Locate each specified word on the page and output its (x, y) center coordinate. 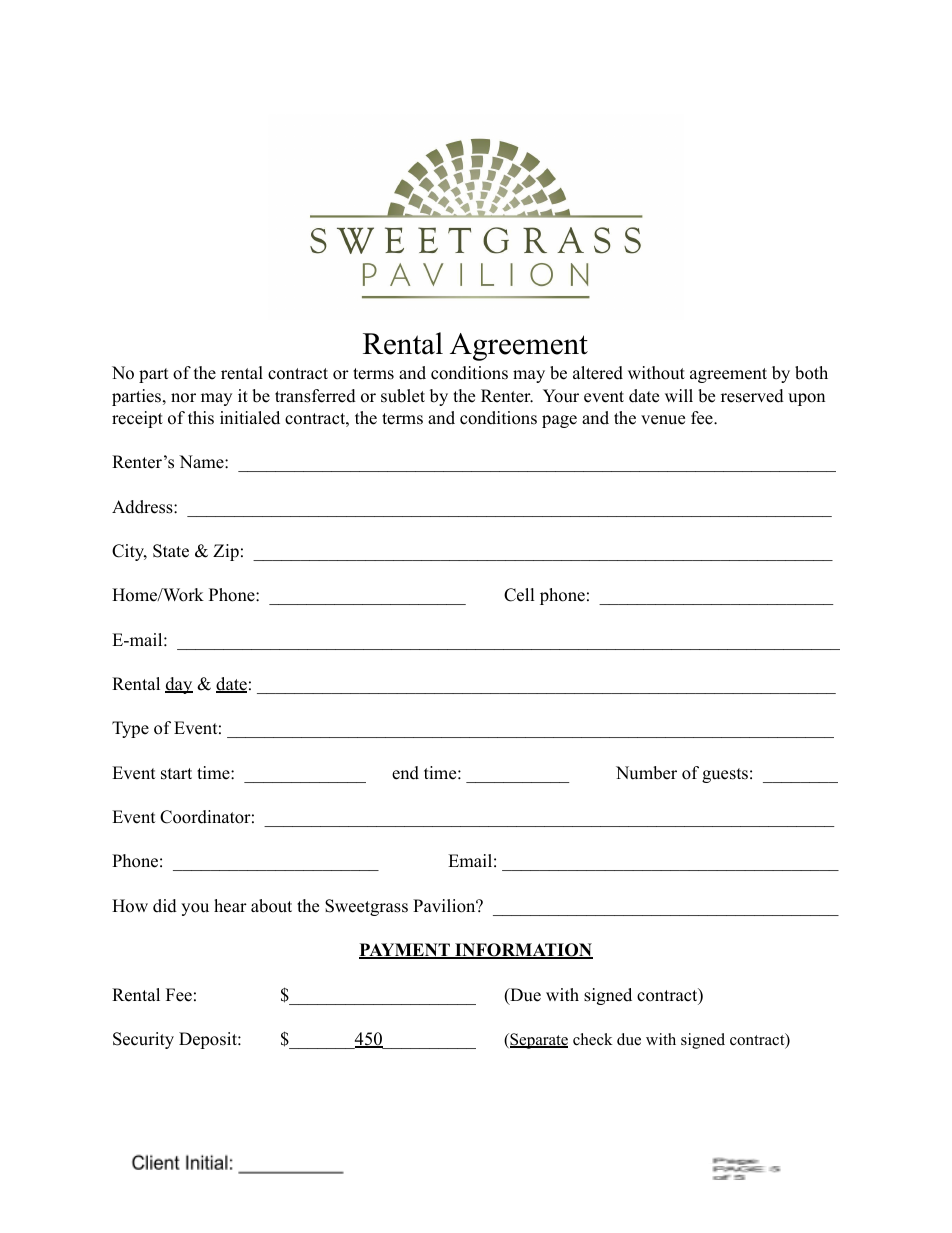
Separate (538, 1041)
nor (183, 398)
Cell (519, 595)
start (176, 774)
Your (561, 396)
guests (725, 775)
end (405, 773)
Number (646, 773)
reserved (752, 396)
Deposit (209, 1040)
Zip (226, 552)
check (593, 1039)
